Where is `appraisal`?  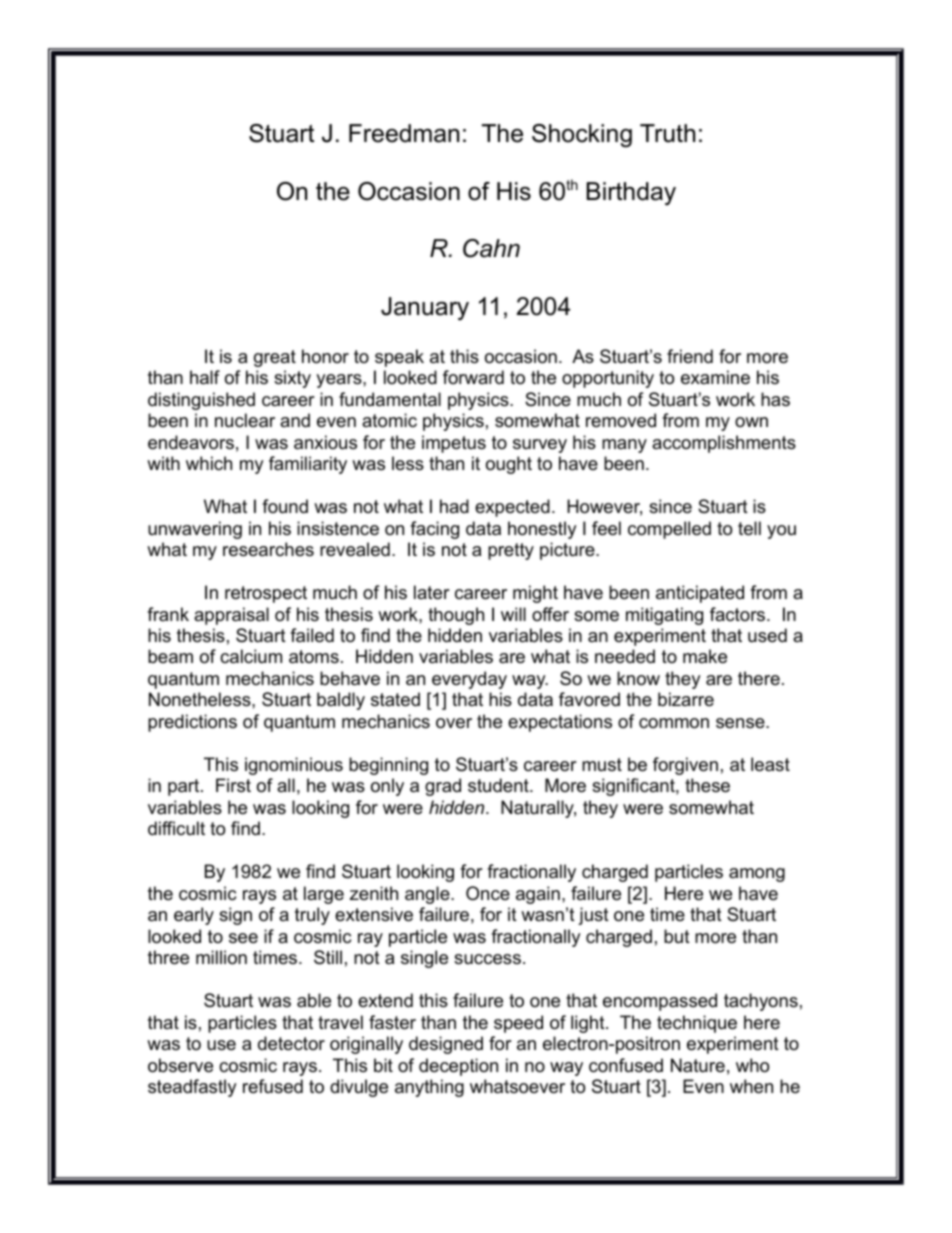
appraisal is located at coordinates (231, 616).
